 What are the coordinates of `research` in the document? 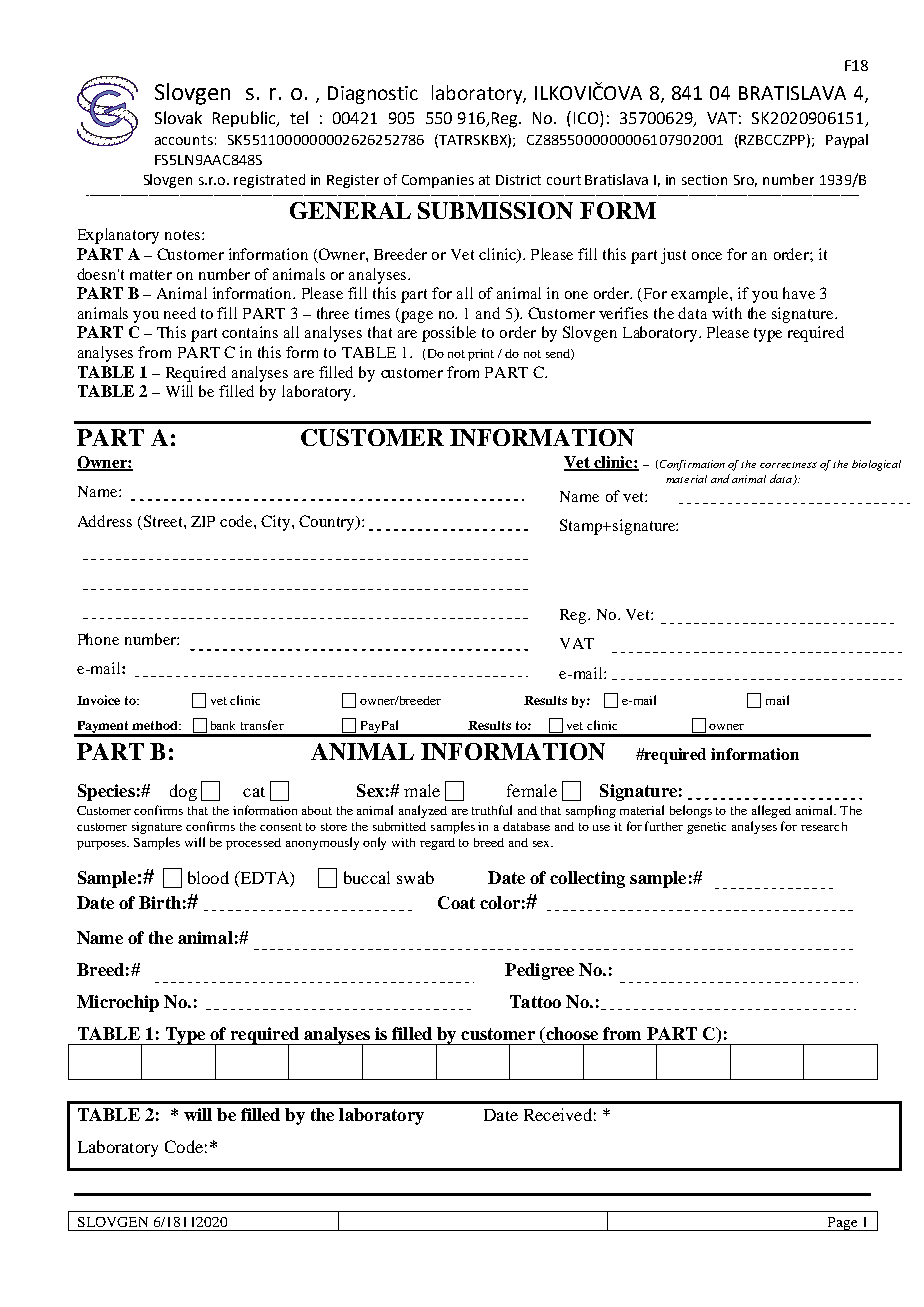 It's located at (824, 826).
